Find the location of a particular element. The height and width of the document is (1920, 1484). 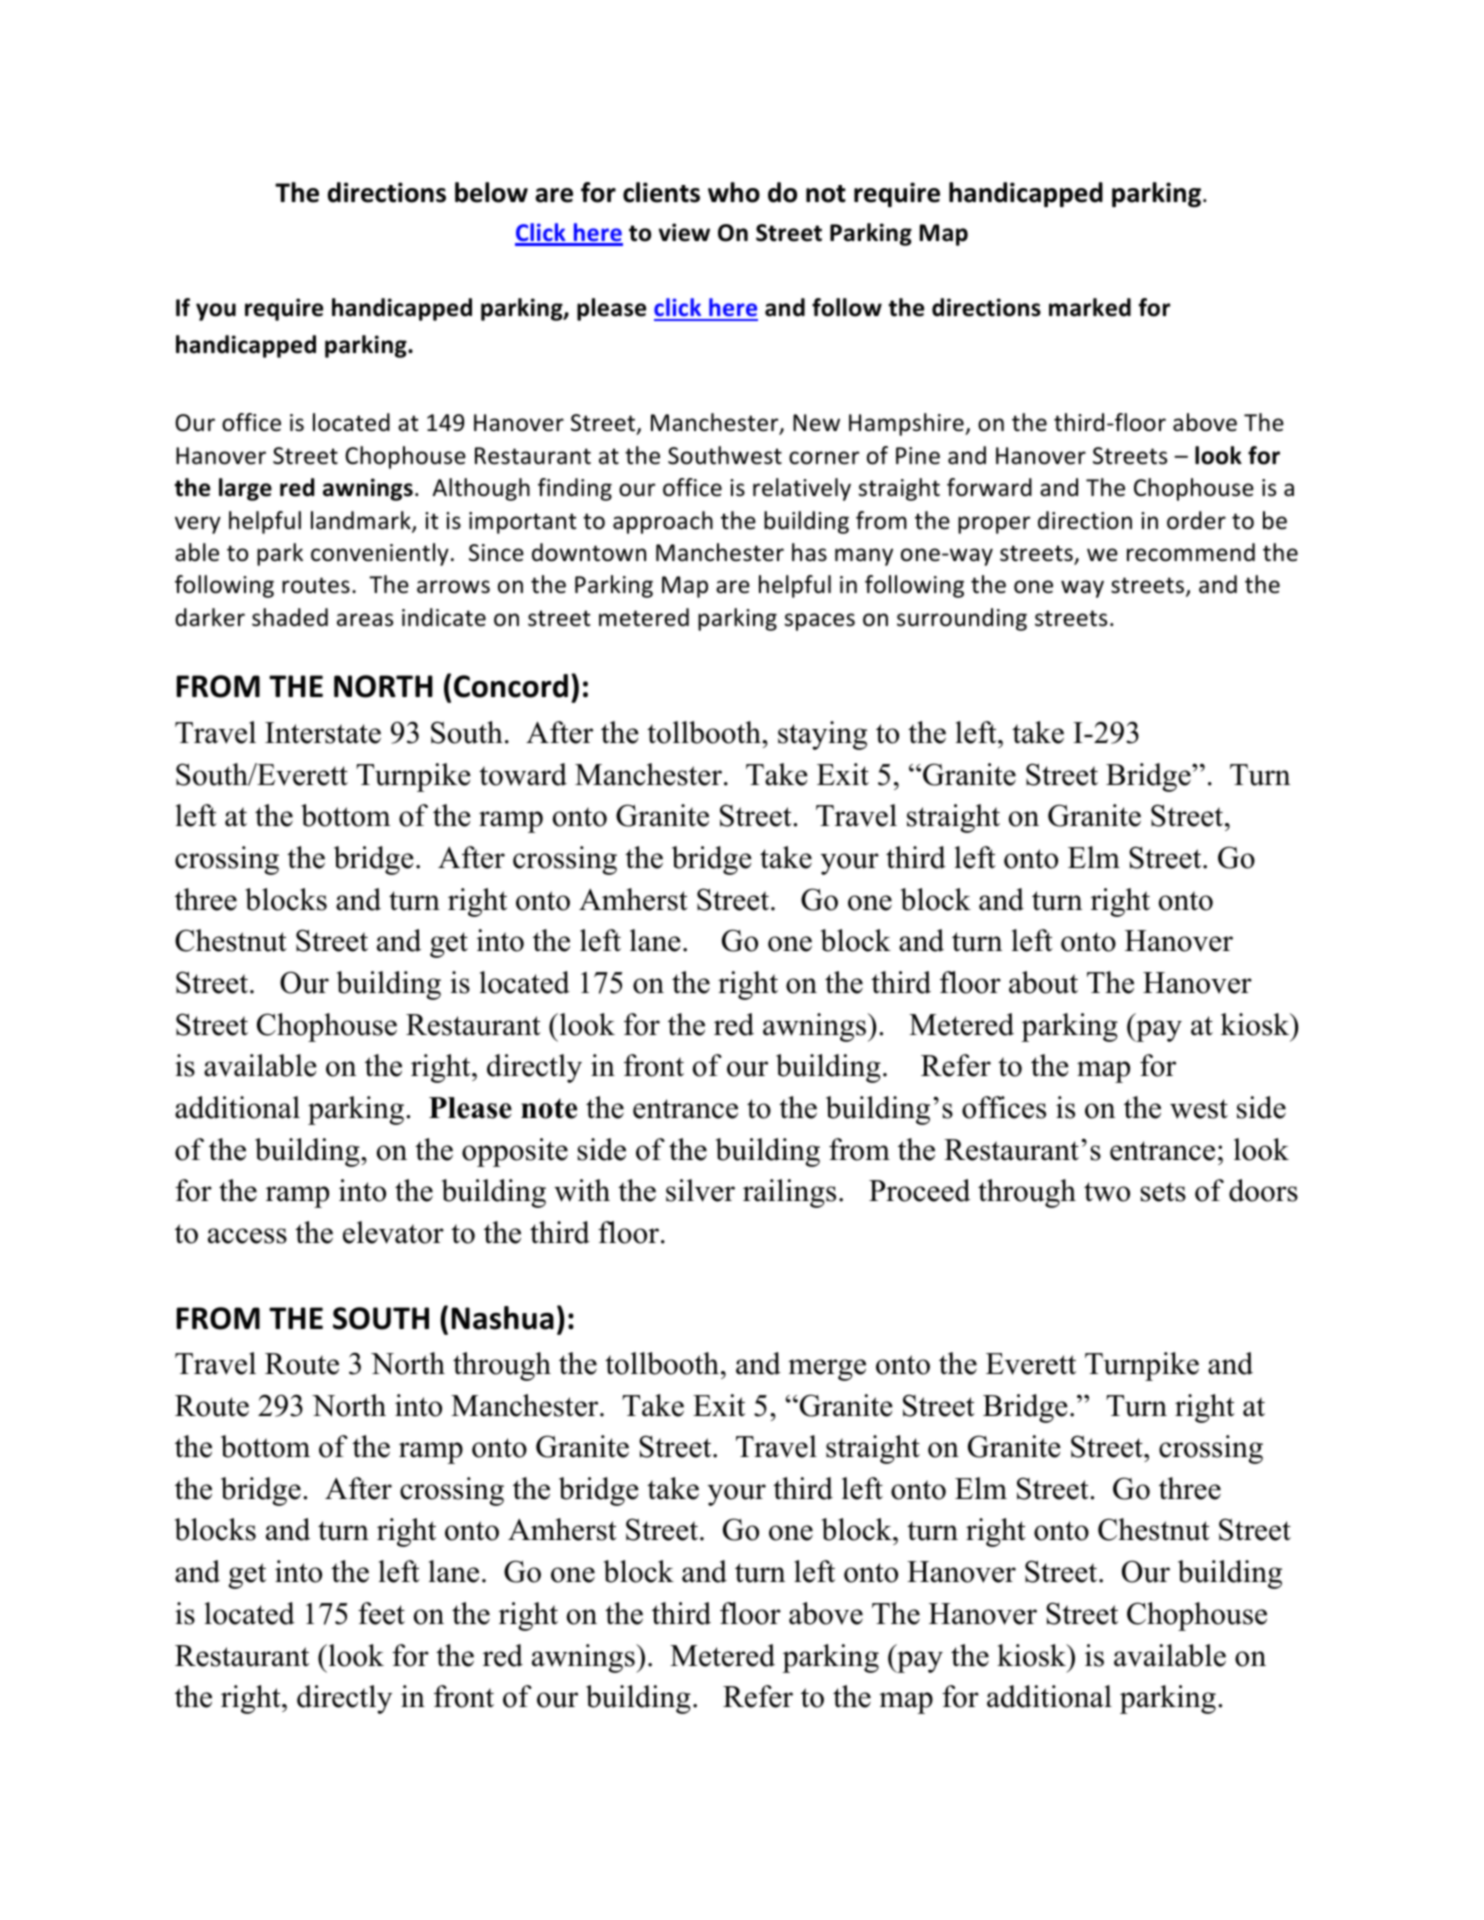

two is located at coordinates (1107, 1192).
